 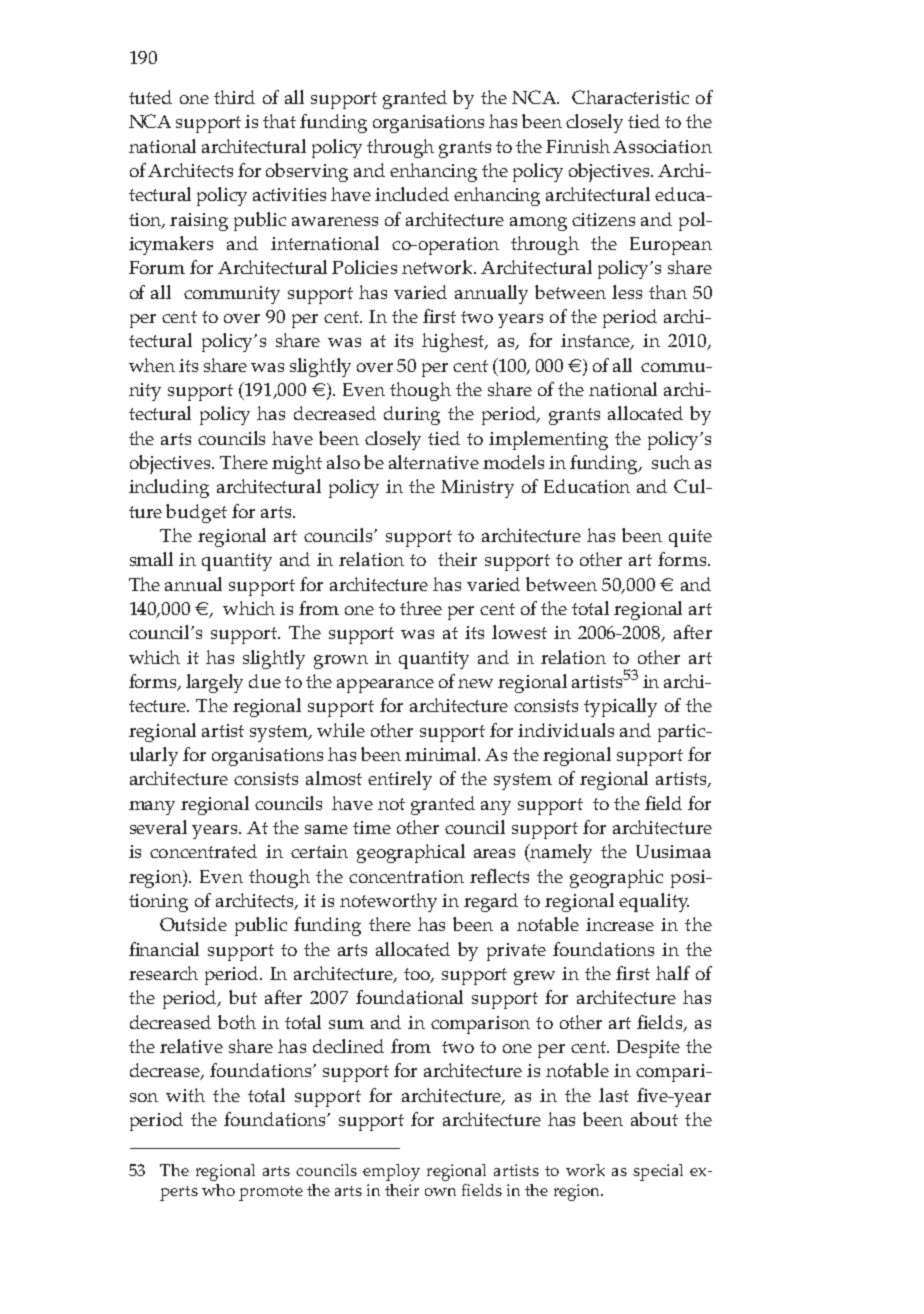 I want to click on Outside, so click(x=193, y=924).
